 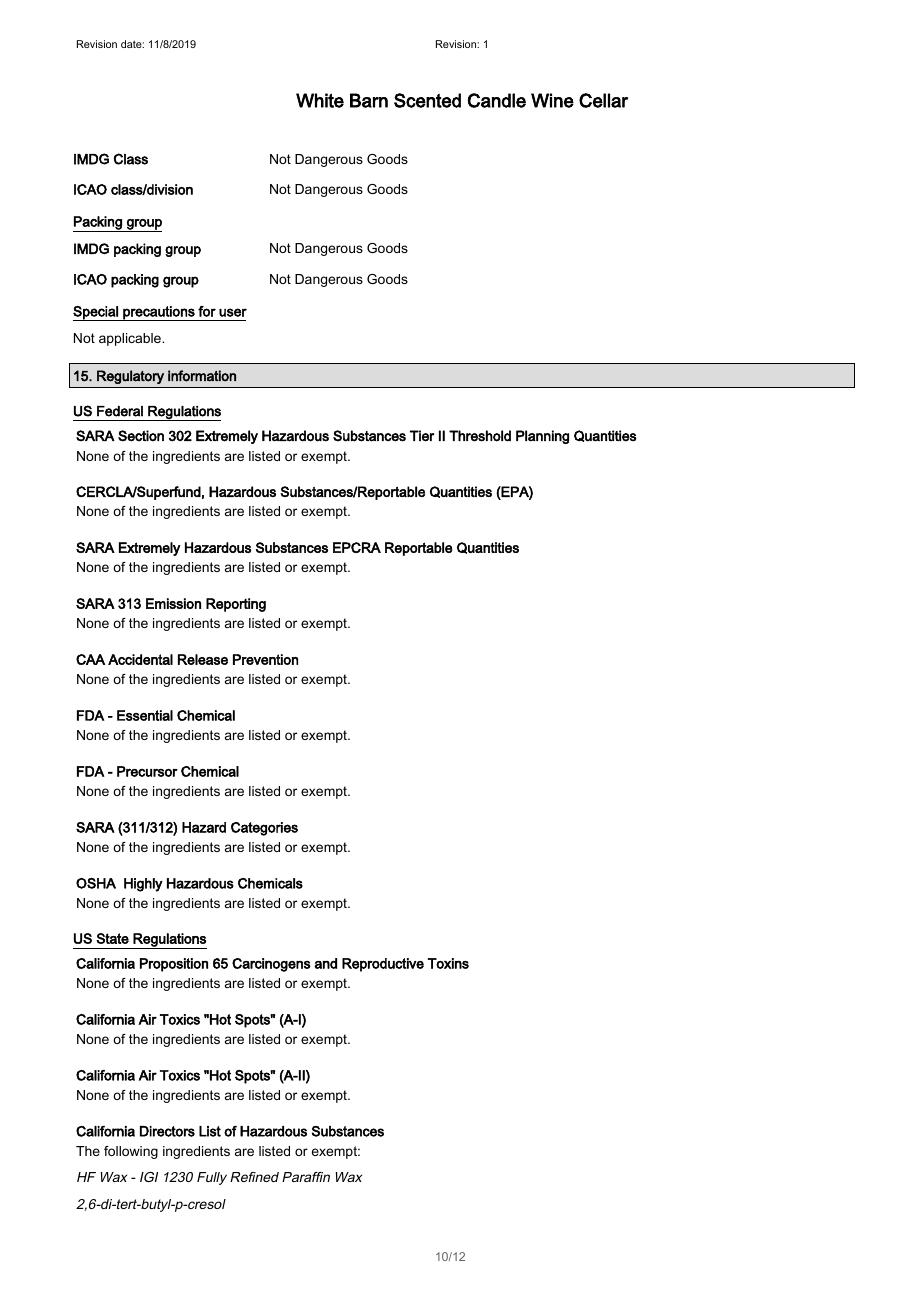 I want to click on Threshold, so click(x=480, y=436).
